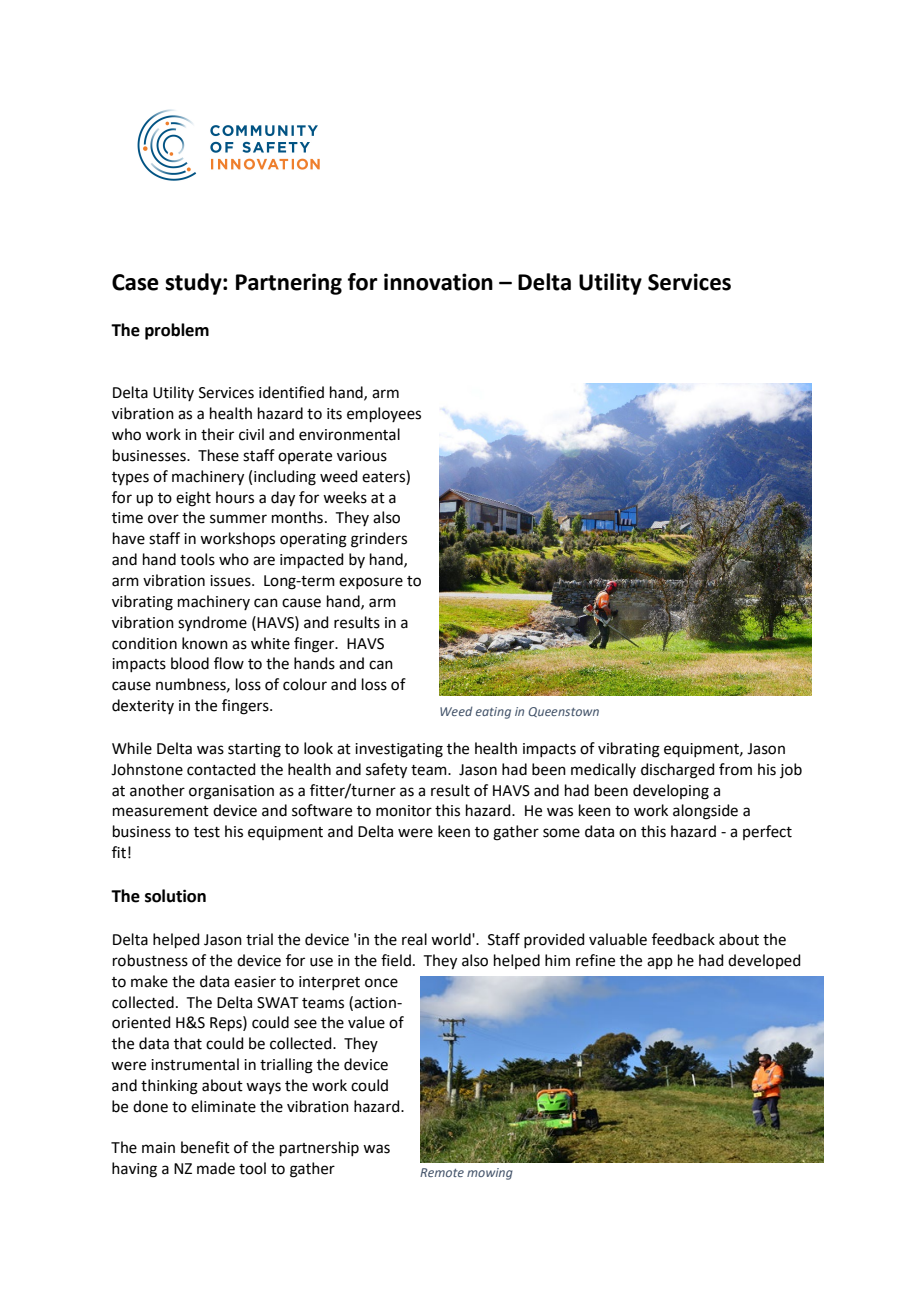 The height and width of the screenshot is (1308, 924). I want to click on Queenstown, so click(563, 712).
